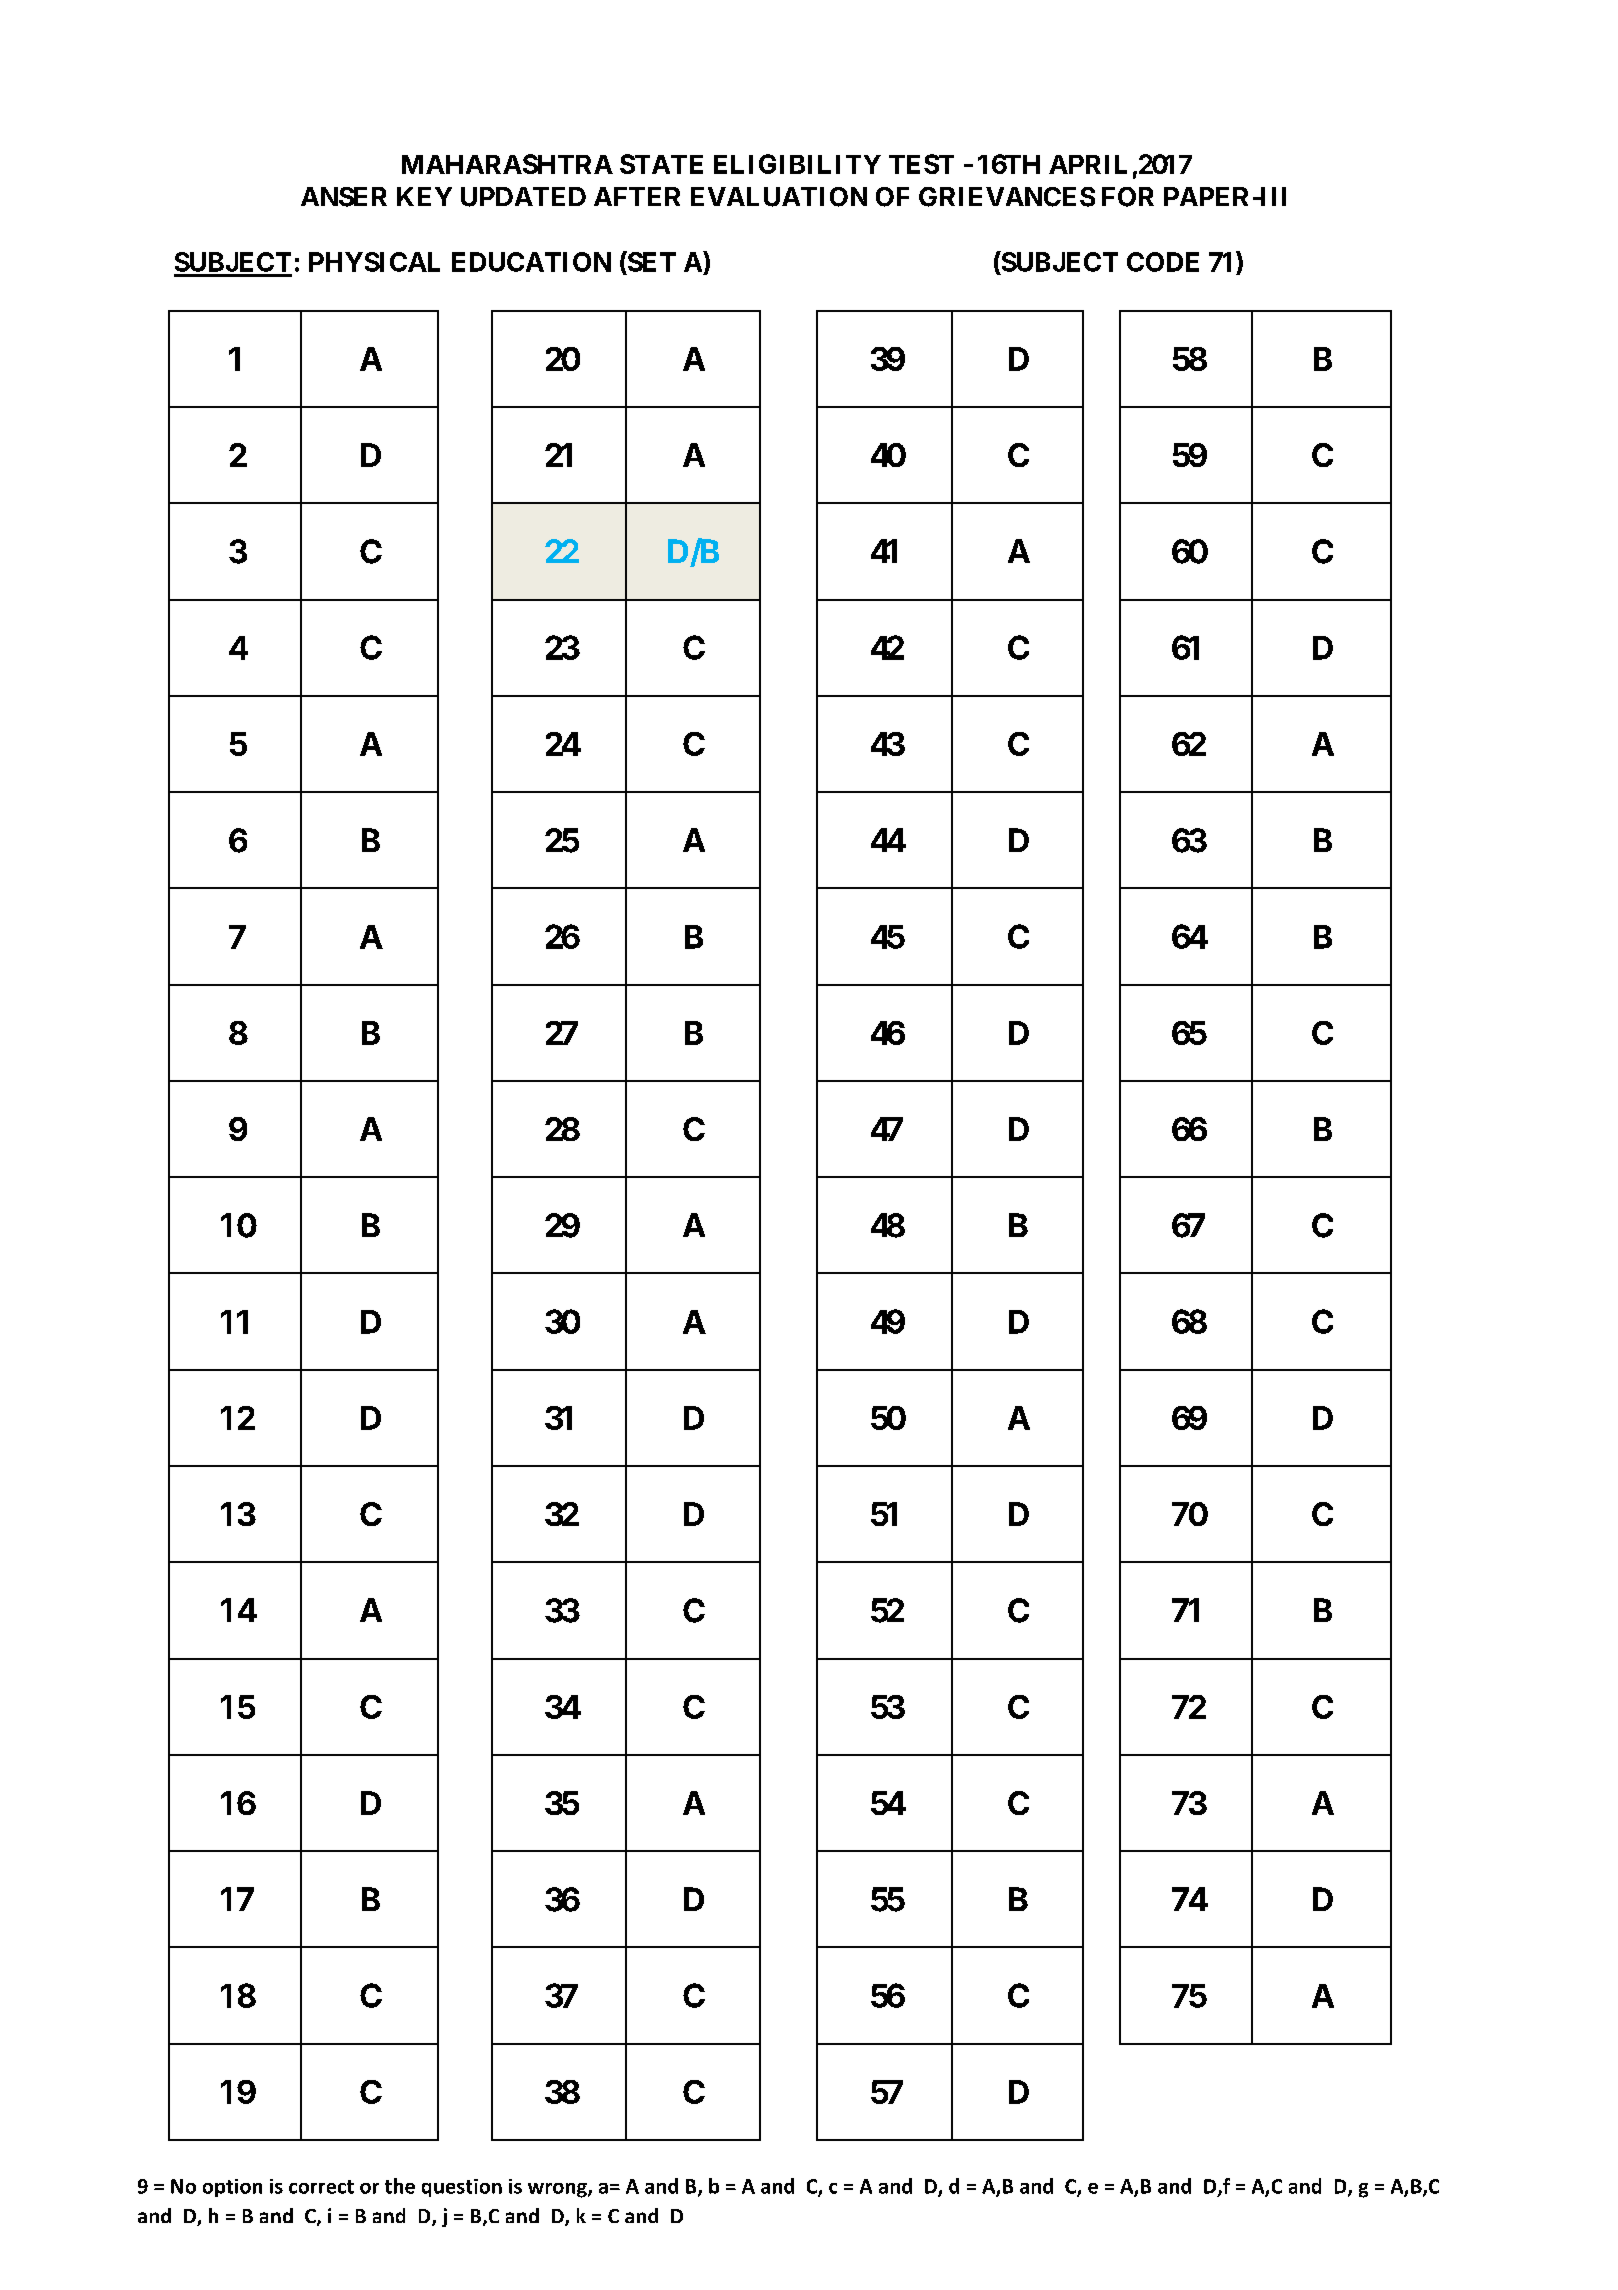  What do you see at coordinates (1128, 197) in the image?
I see `FOR` at bounding box center [1128, 197].
